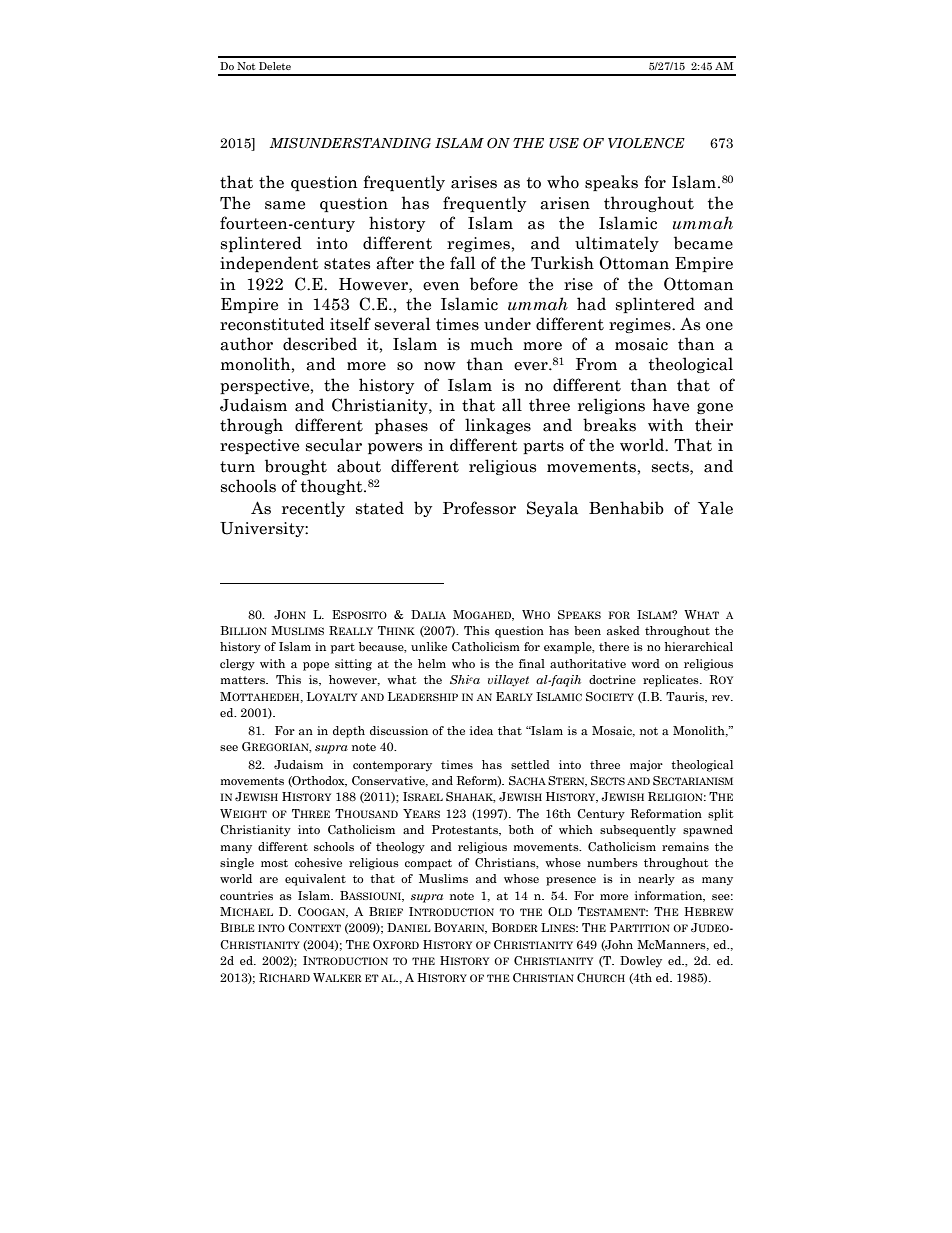 The height and width of the screenshot is (1233, 952). I want to click on unlike, so click(429, 646).
